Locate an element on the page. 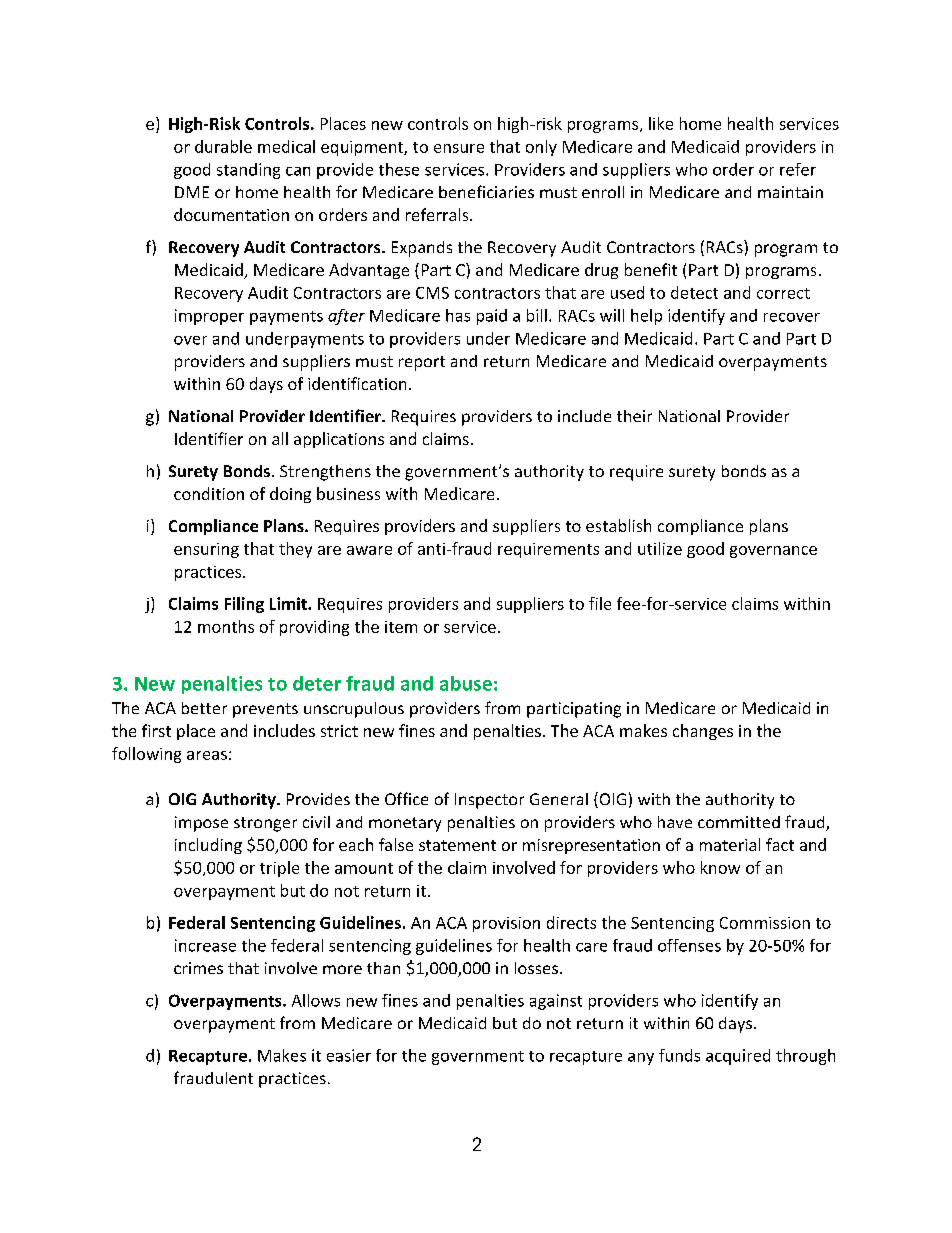 The height and width of the document is (1233, 952). utilize is located at coordinates (660, 548).
